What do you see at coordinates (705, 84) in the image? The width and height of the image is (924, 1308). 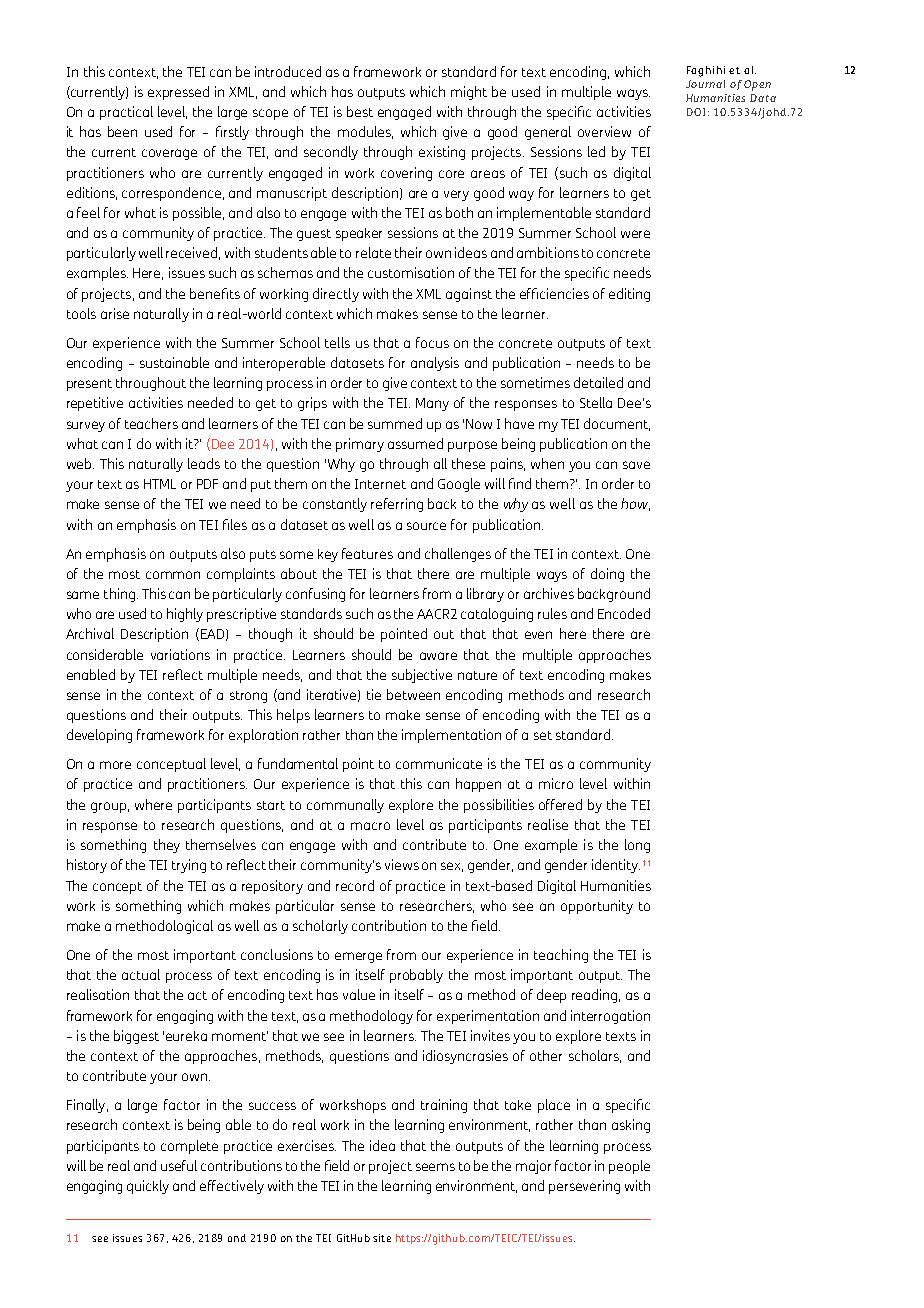 I see `Journal` at bounding box center [705, 84].
